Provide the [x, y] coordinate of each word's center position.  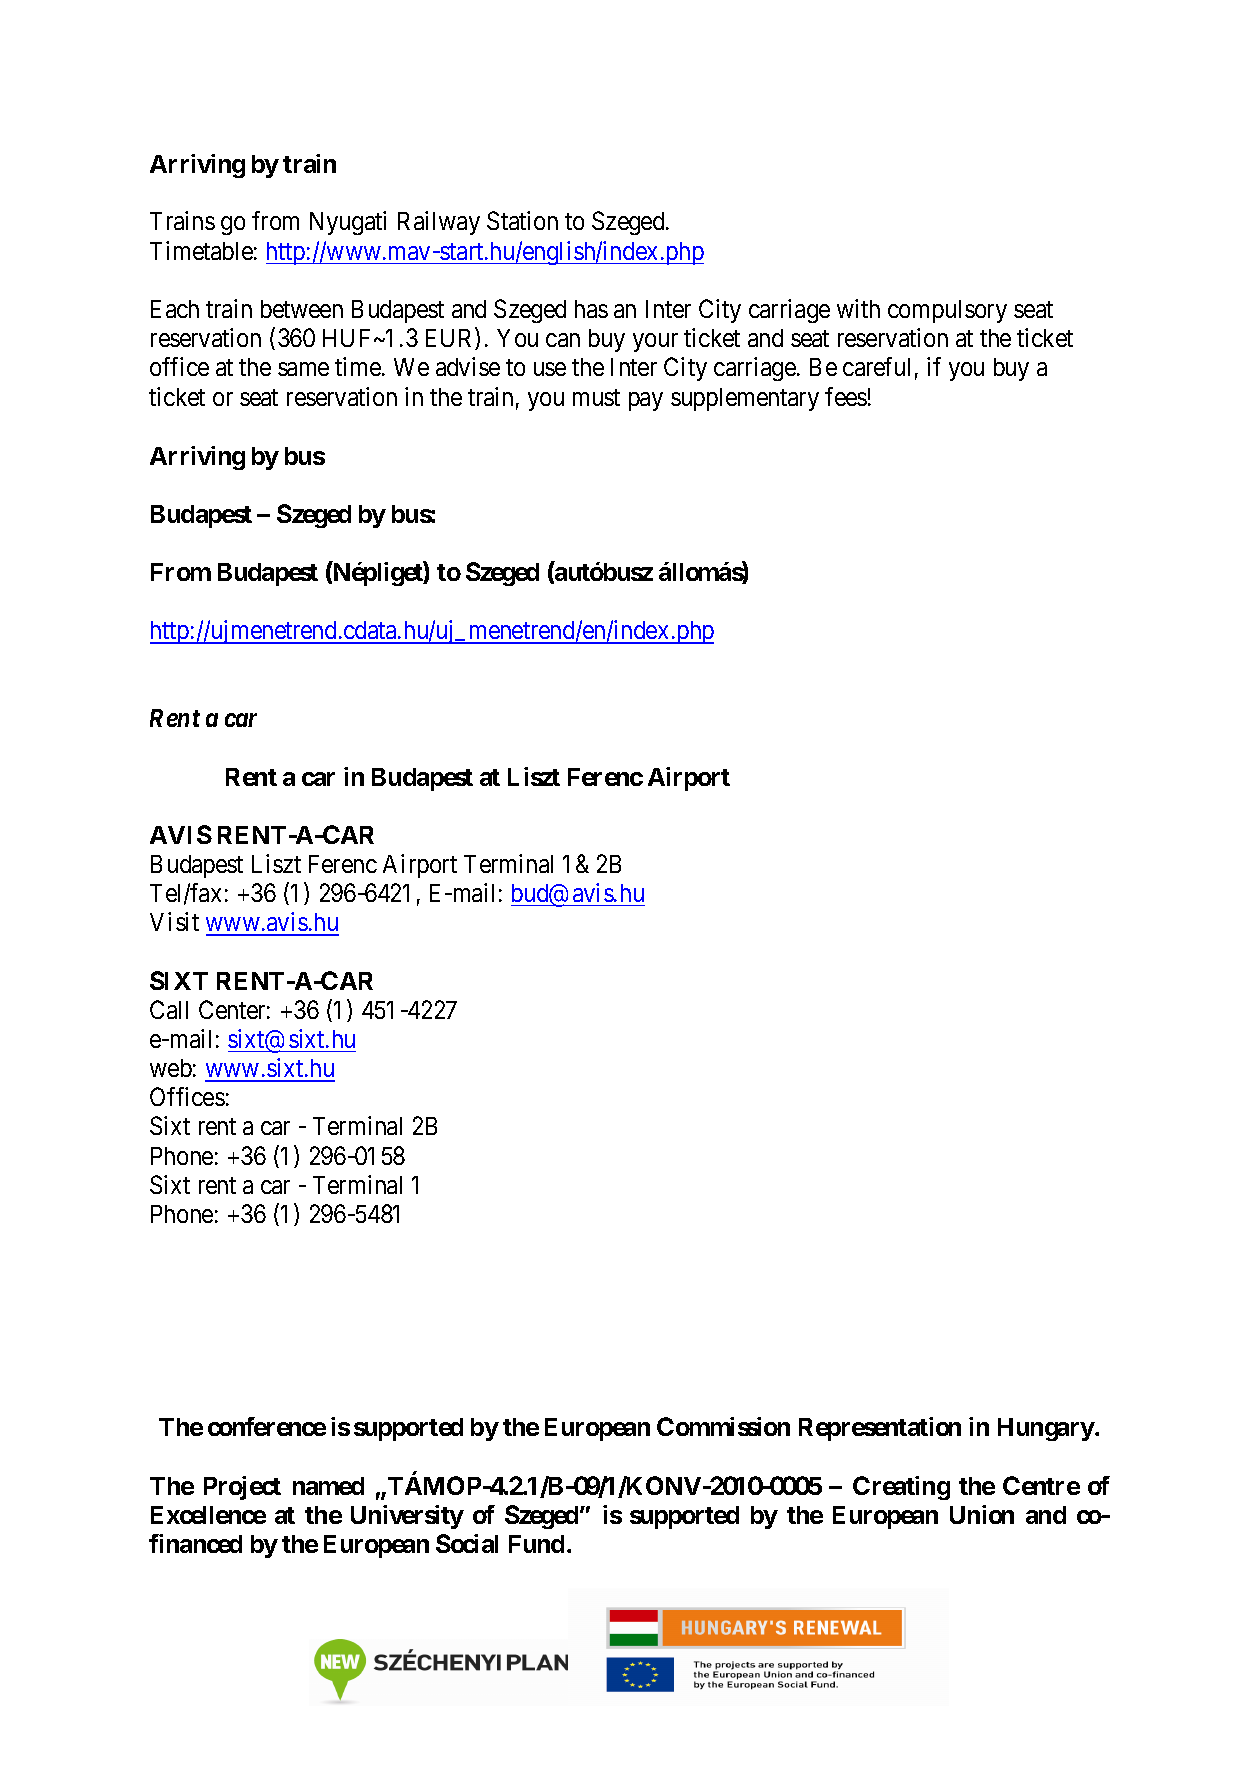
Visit [174, 921]
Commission [723, 1426]
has [591, 309]
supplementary [745, 399]
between [302, 309]
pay [646, 401]
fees [846, 396]
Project [242, 1488]
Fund [536, 1544]
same [303, 369]
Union [982, 1514]
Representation [880, 1429]
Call [169, 1009]
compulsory [947, 311]
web [171, 1068]
